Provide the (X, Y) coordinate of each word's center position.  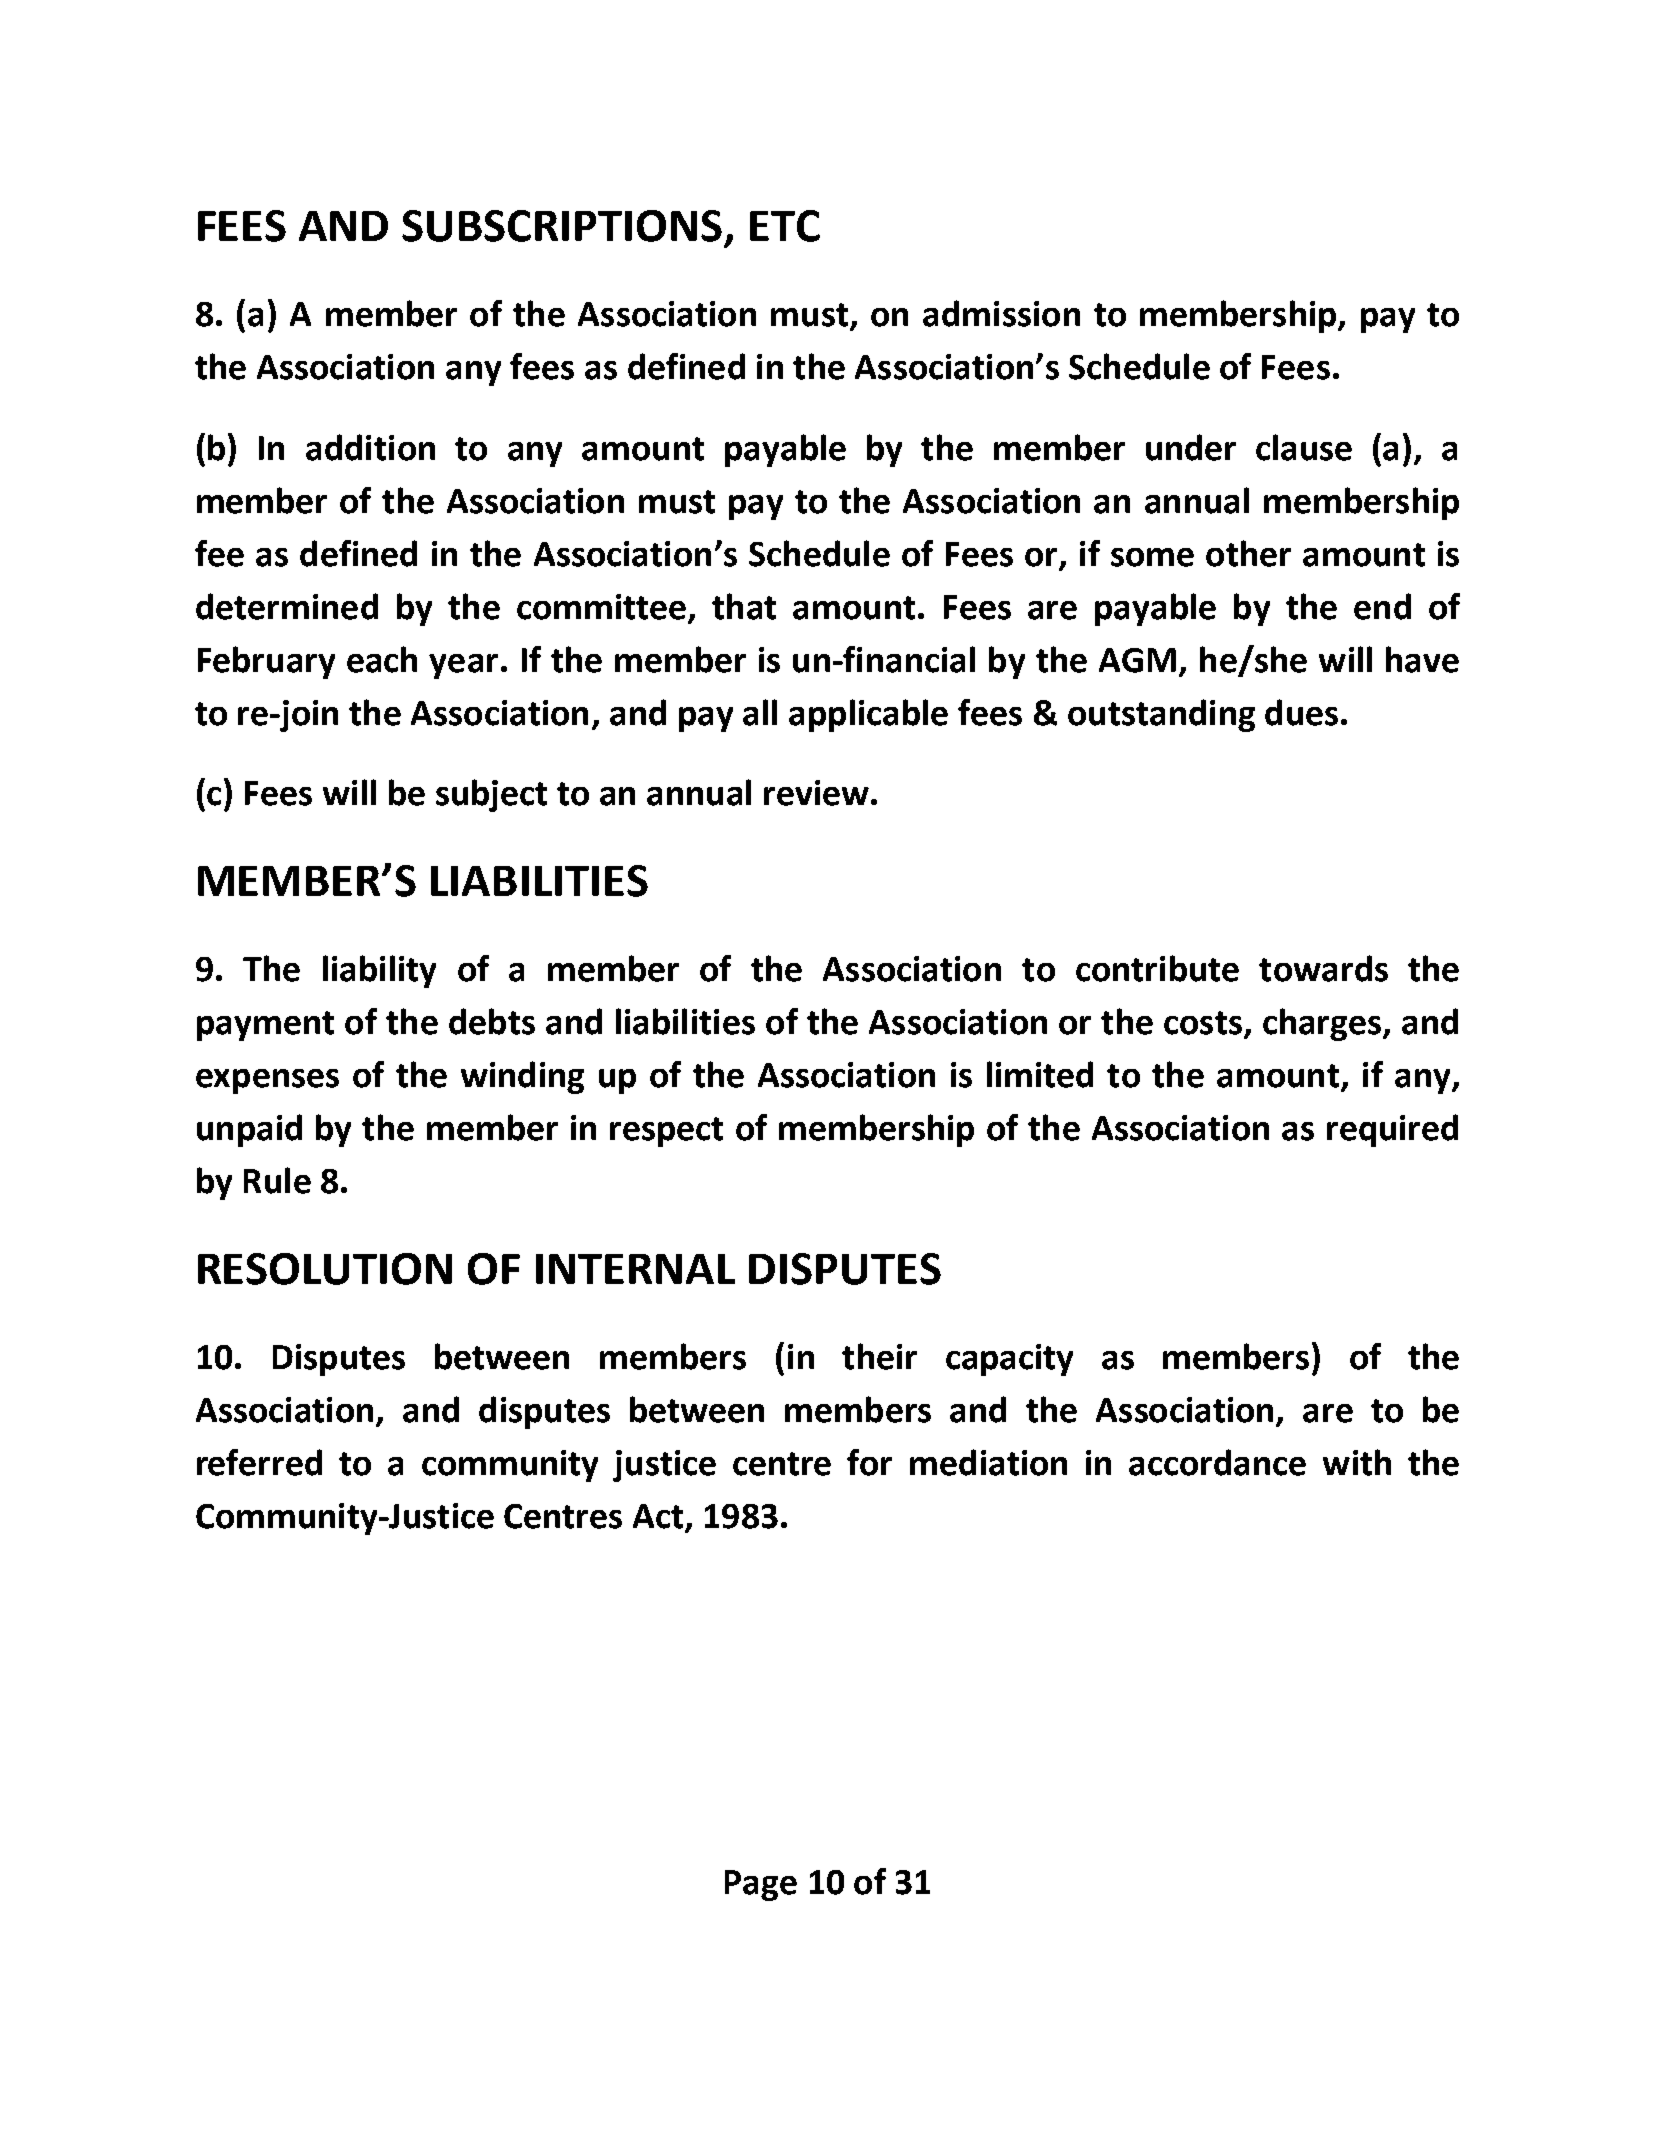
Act (658, 1516)
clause (1304, 447)
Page (761, 1885)
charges (1323, 1024)
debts (492, 1021)
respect (666, 1132)
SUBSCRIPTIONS (562, 226)
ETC (785, 226)
